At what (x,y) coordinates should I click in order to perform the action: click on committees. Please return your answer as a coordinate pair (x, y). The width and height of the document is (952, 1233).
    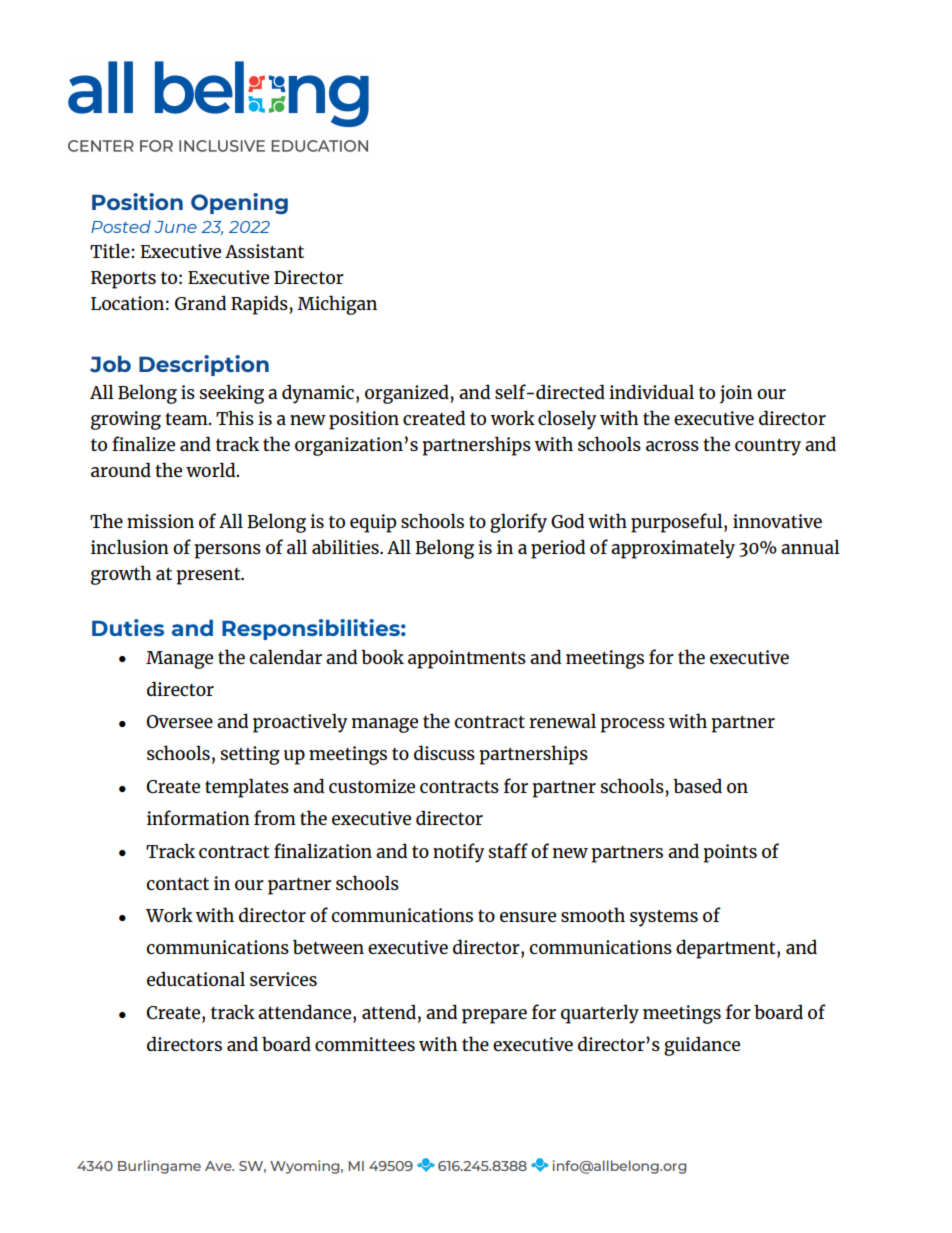
    Looking at the image, I should click on (365, 1044).
